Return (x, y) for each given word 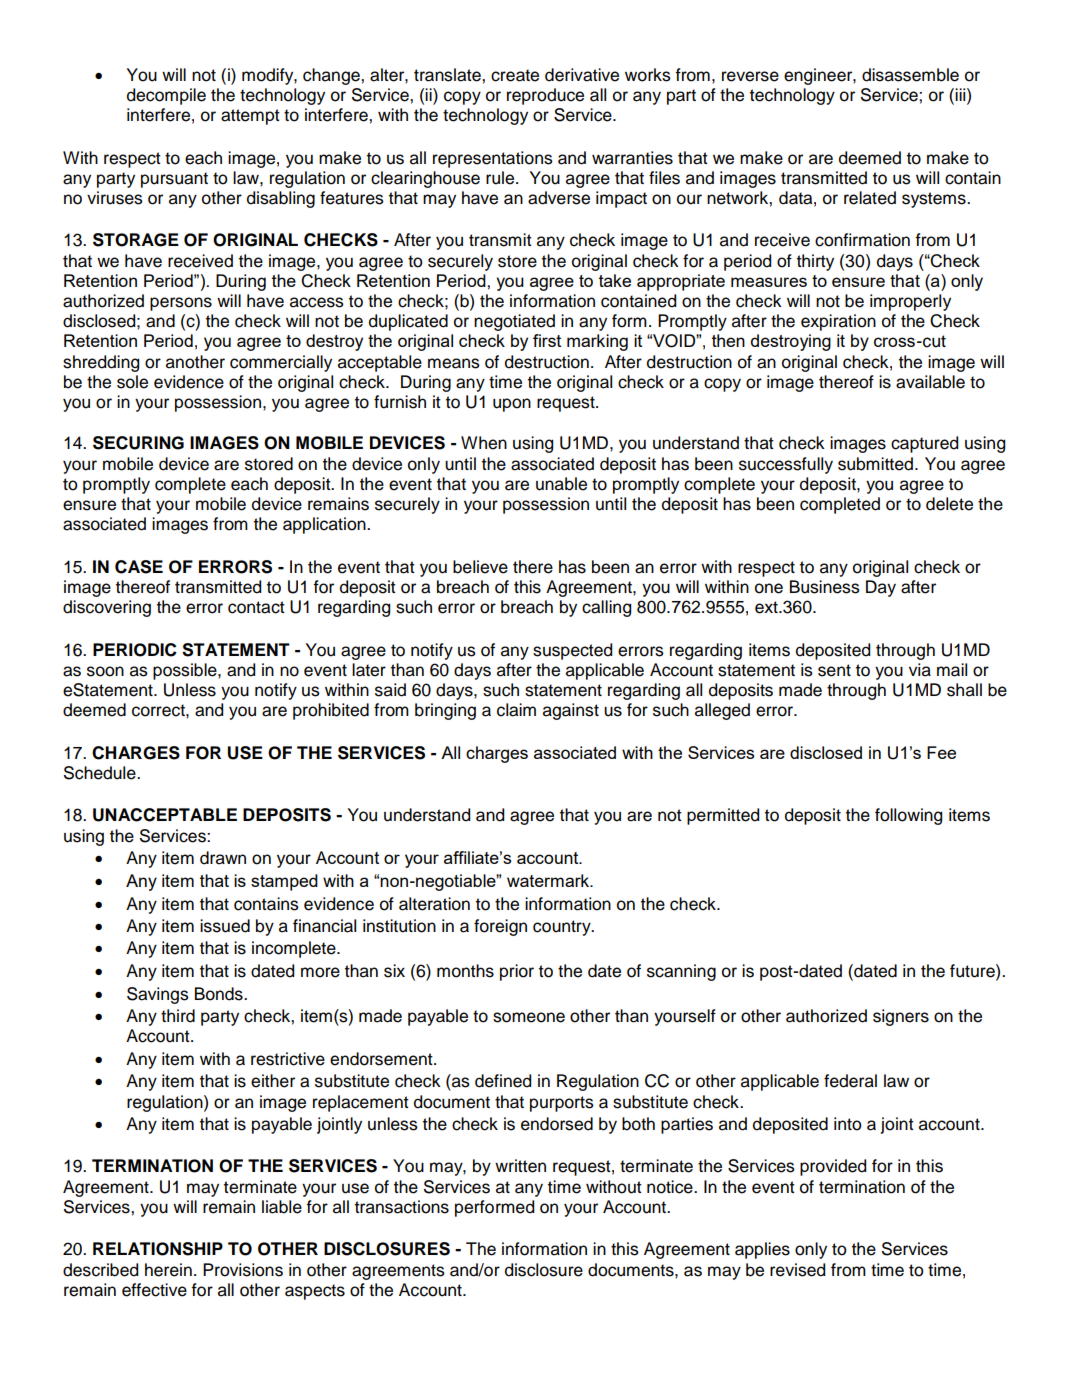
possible (186, 671)
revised (797, 1270)
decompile (166, 96)
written (520, 1166)
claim (516, 710)
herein (168, 1270)
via (920, 670)
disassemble (910, 75)
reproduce (545, 96)
